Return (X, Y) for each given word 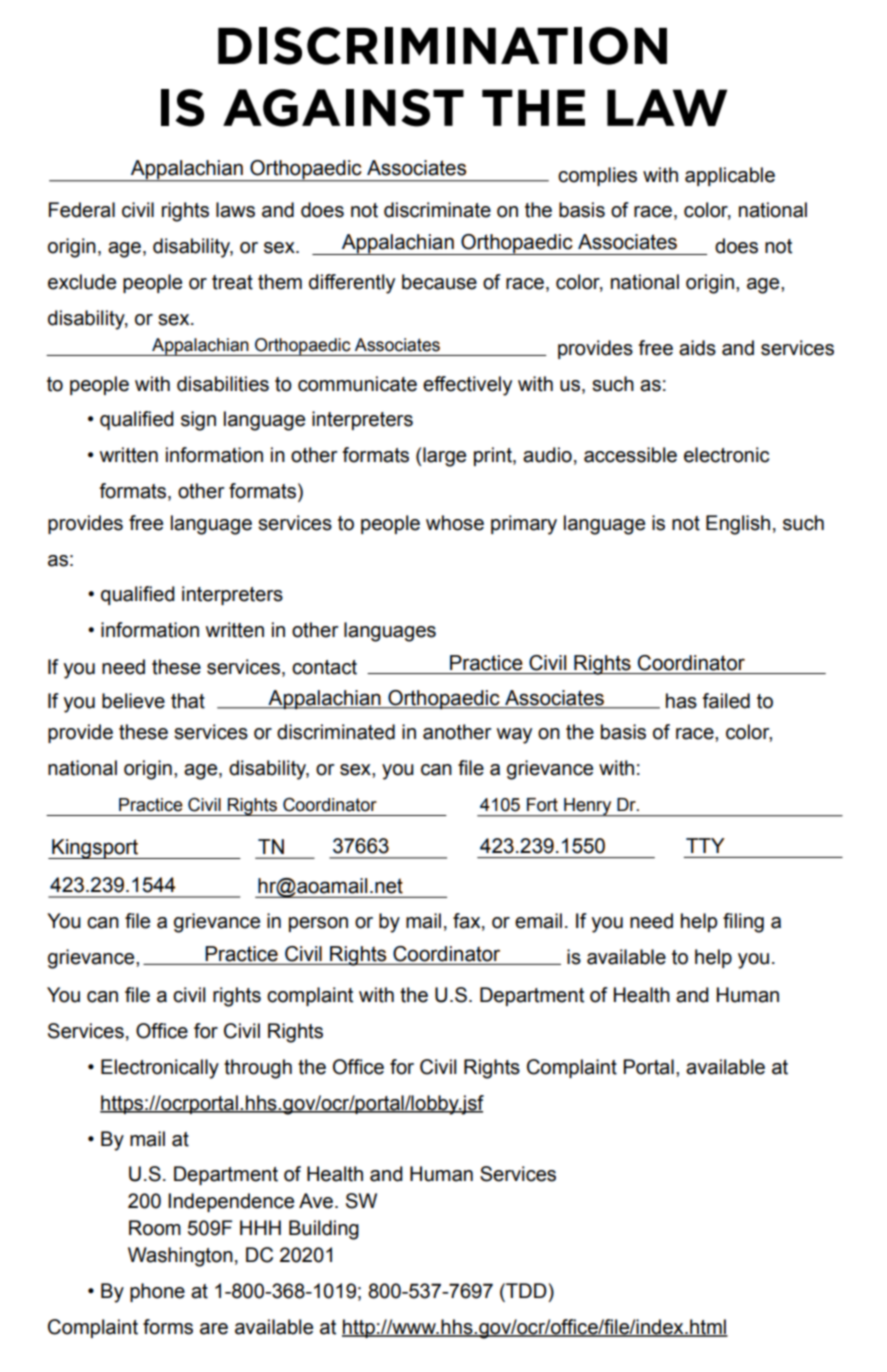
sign (198, 421)
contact (324, 667)
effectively (467, 386)
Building (324, 1230)
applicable (730, 176)
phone (157, 1292)
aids (697, 348)
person (318, 924)
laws (235, 210)
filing (743, 923)
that (188, 701)
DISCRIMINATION (442, 46)
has (681, 701)
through (258, 1069)
